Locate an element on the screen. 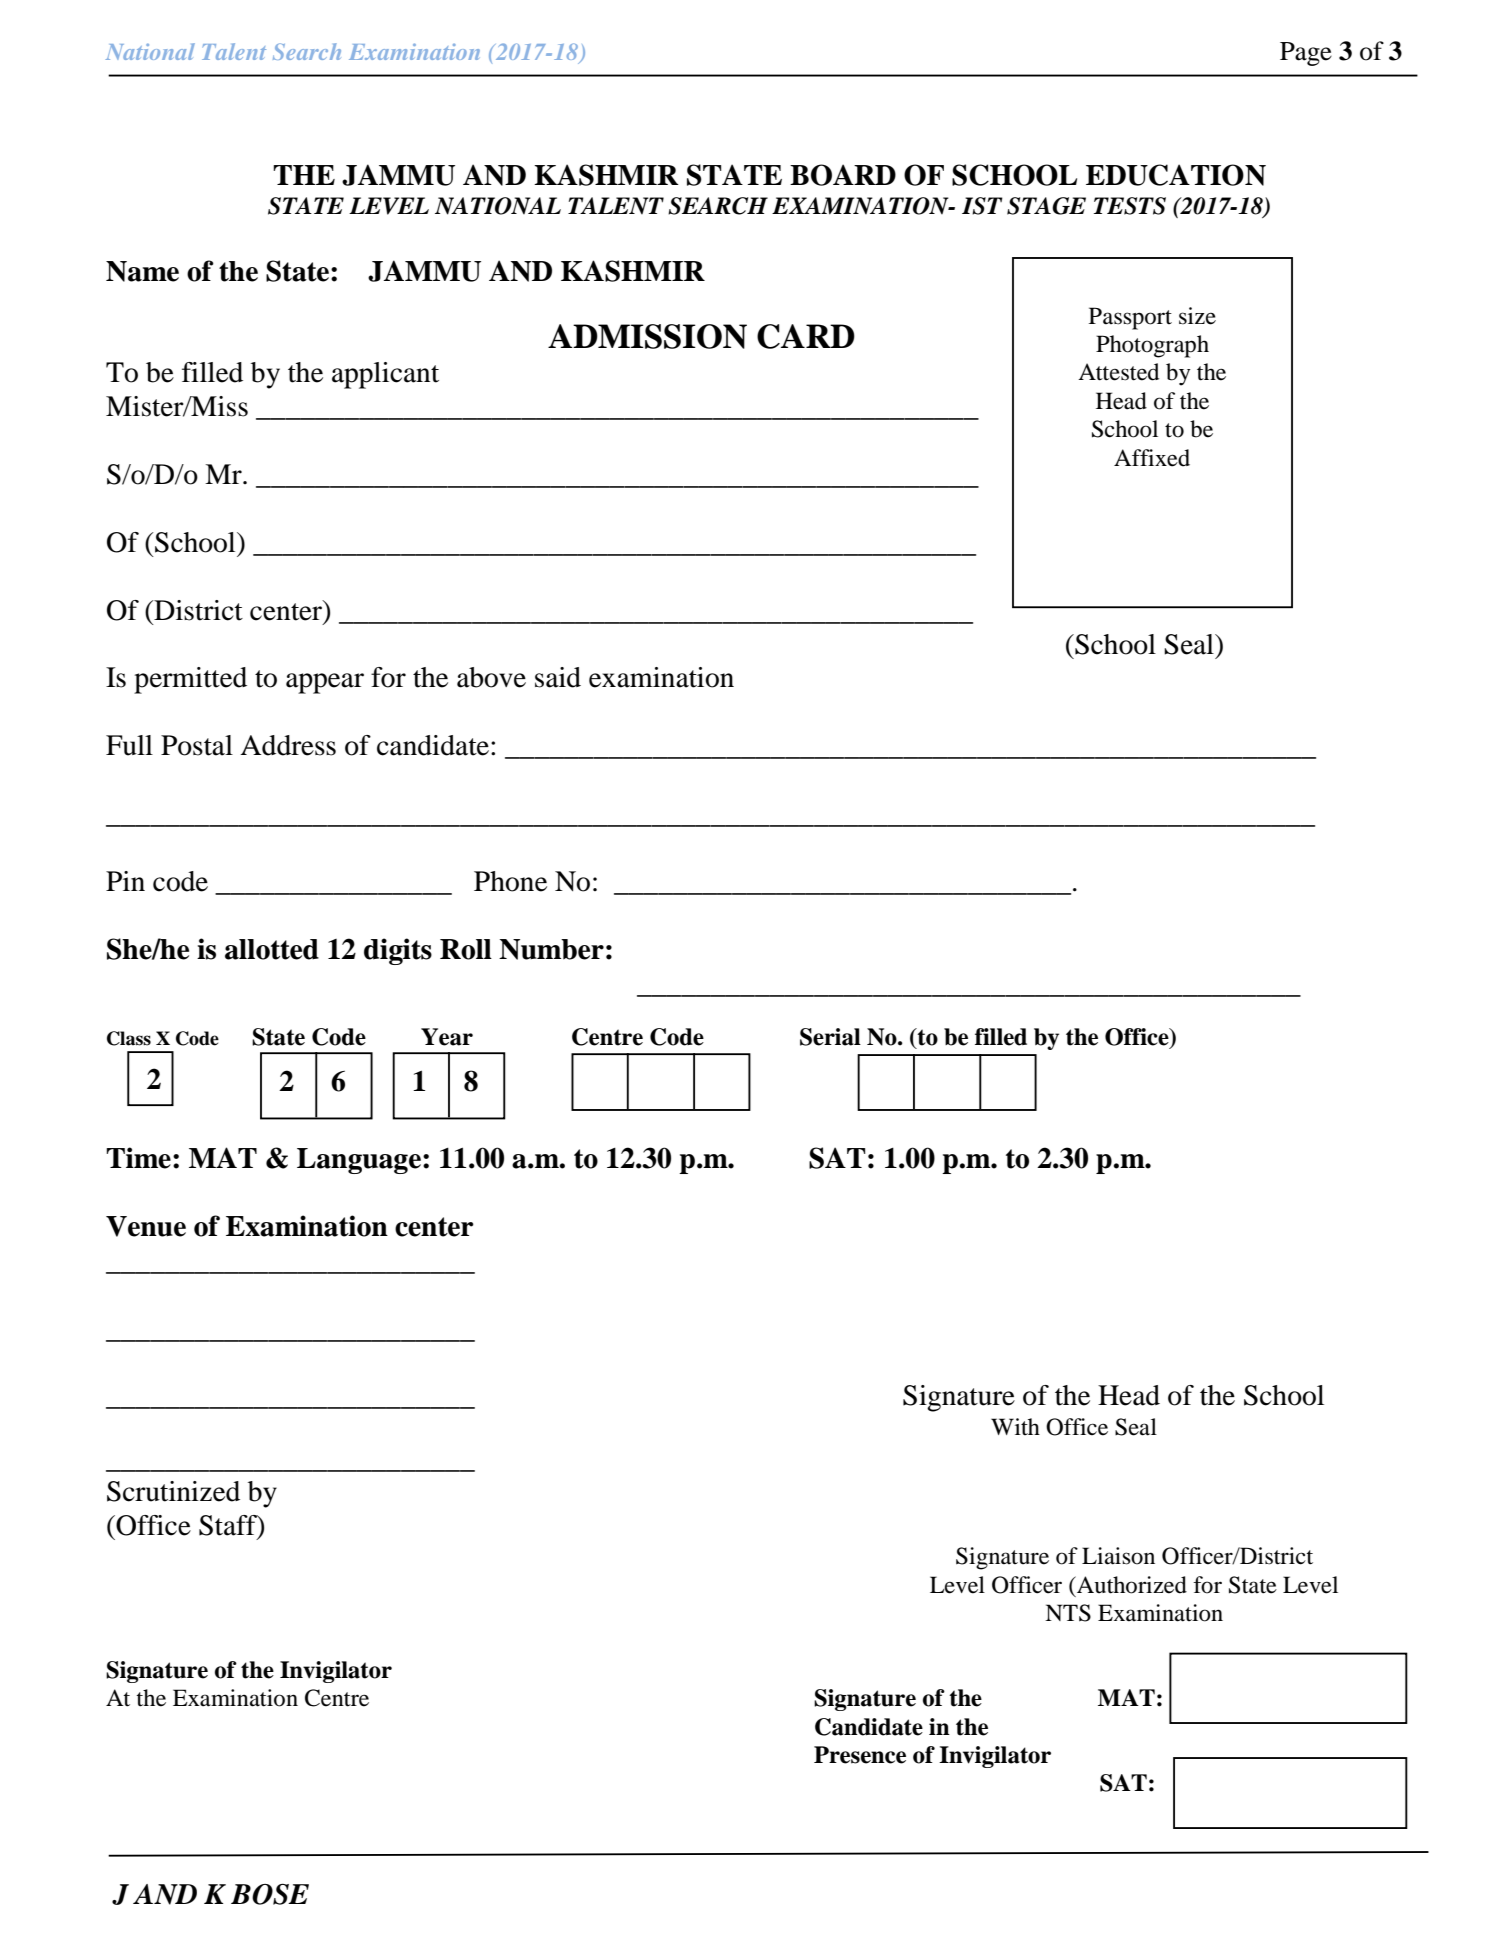  allotted is located at coordinates (272, 949).
